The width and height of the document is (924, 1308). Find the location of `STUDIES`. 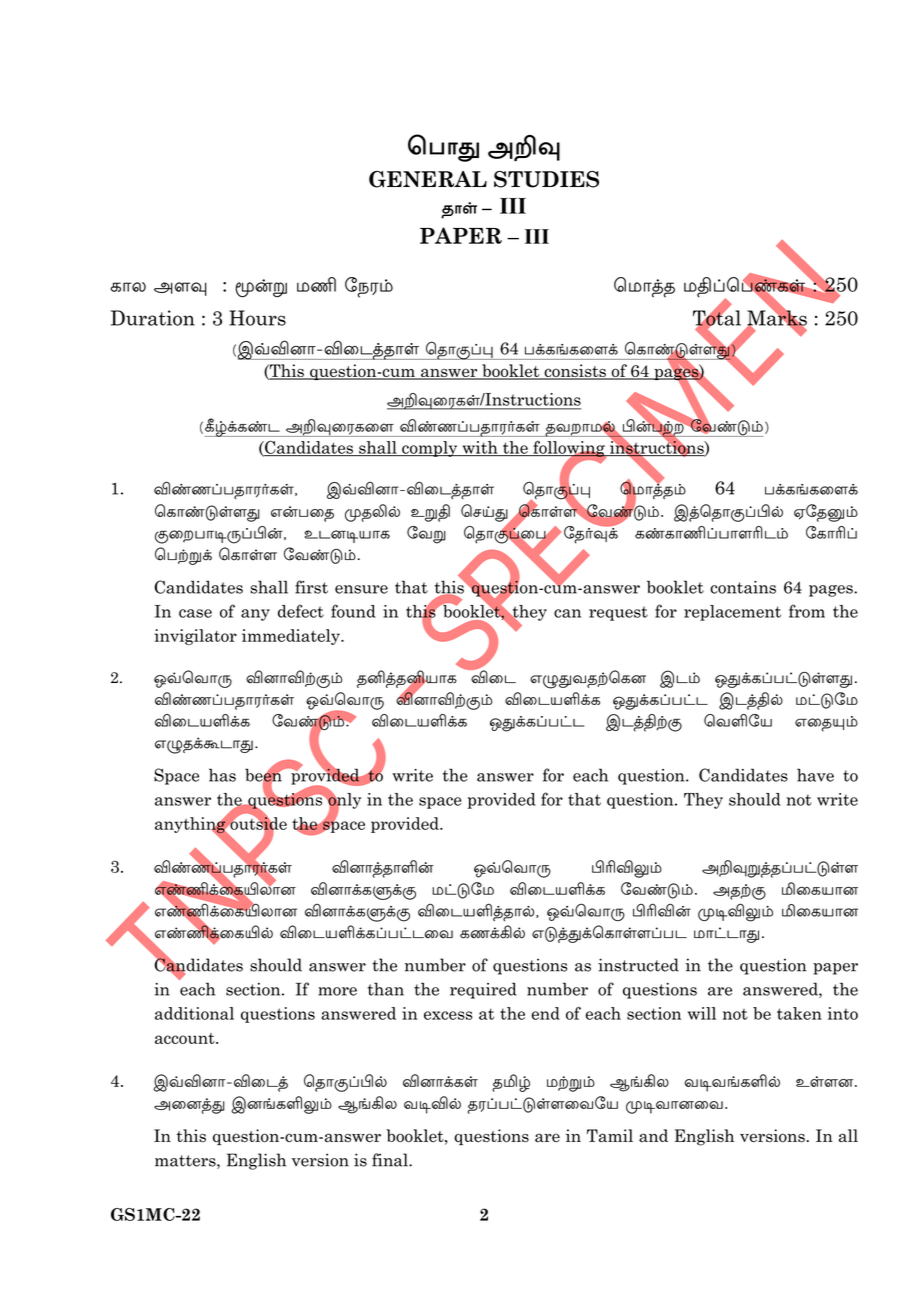

STUDIES is located at coordinates (546, 179).
